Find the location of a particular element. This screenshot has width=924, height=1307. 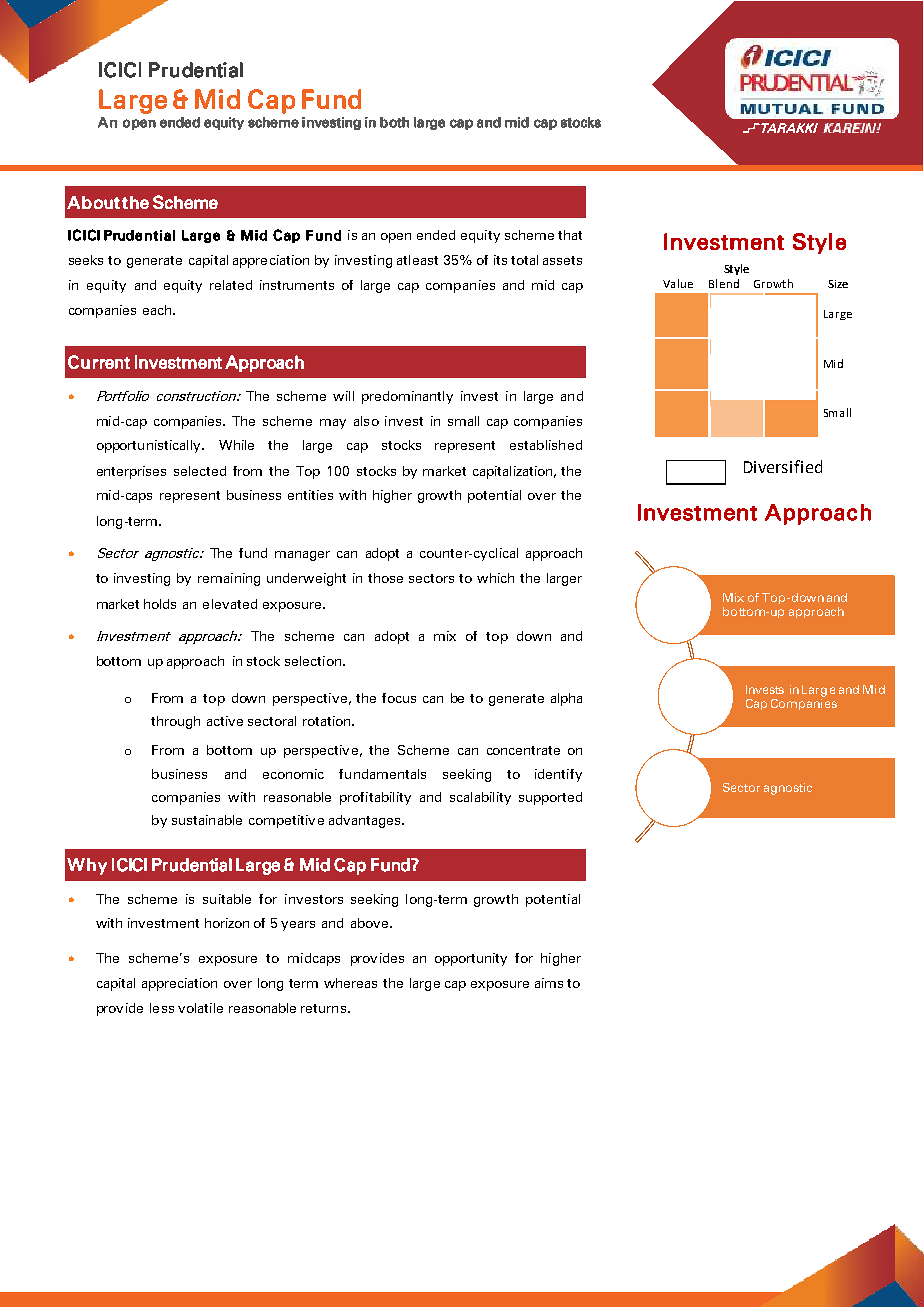

both is located at coordinates (394, 122).
